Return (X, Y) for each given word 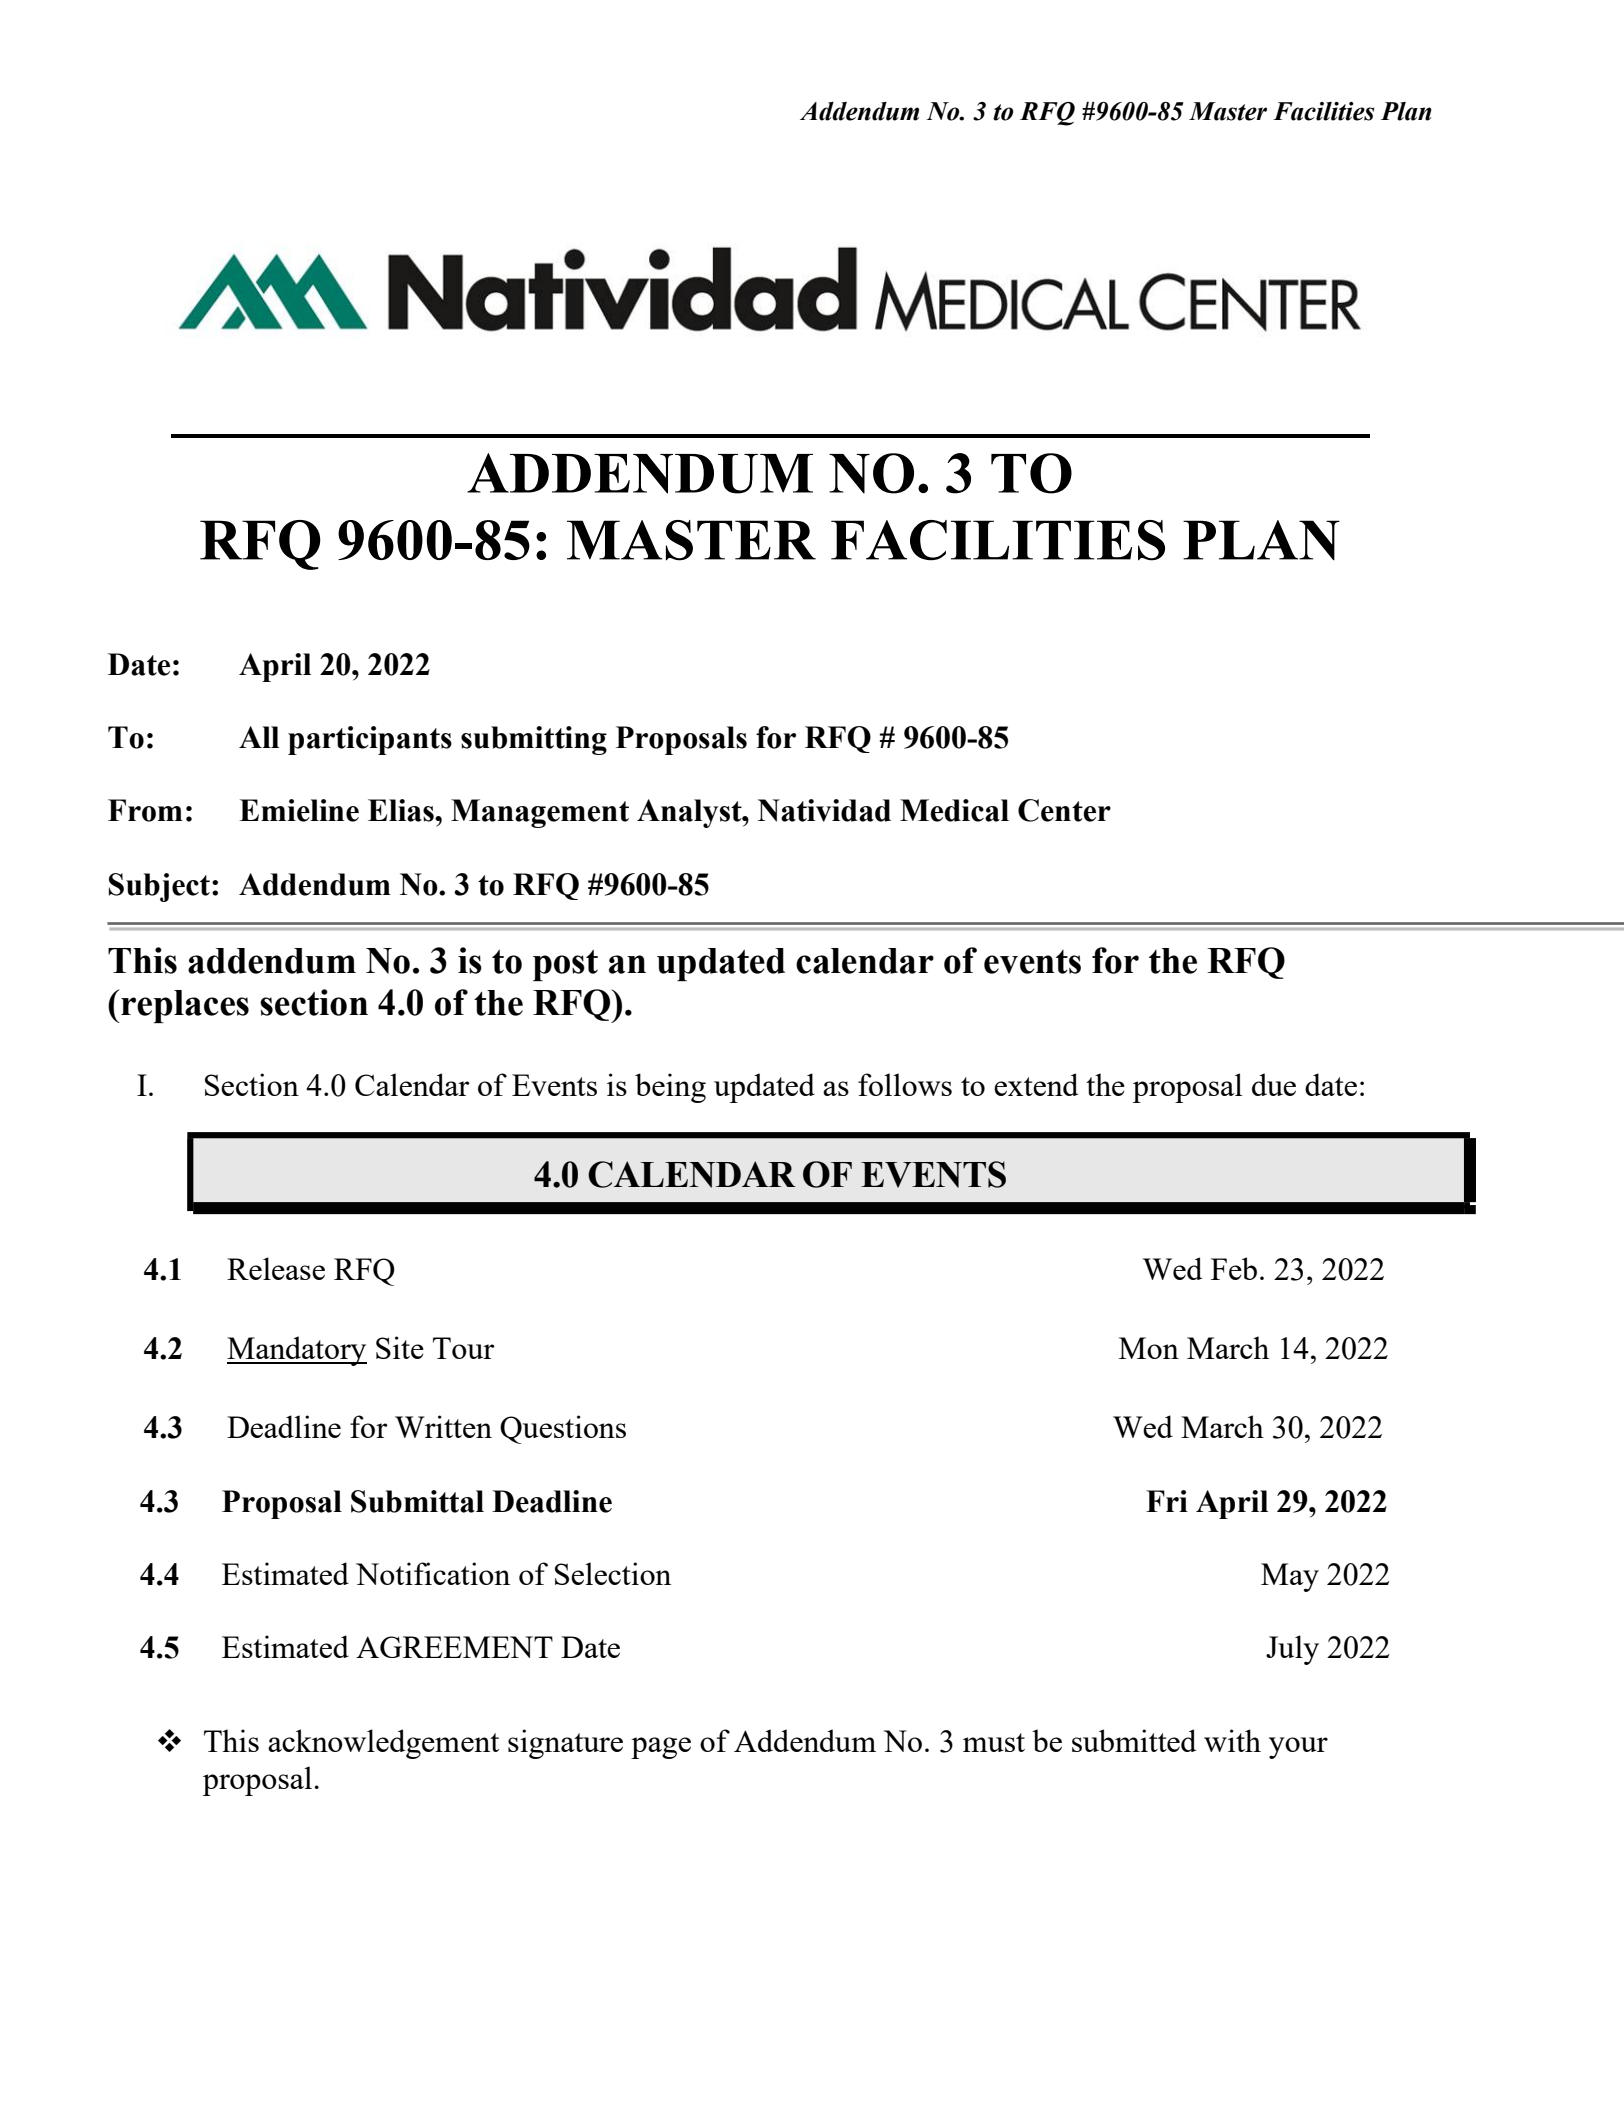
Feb (1234, 1268)
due (1274, 1084)
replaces (184, 1006)
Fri (1167, 1501)
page (661, 1748)
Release (276, 1268)
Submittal (417, 1501)
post (565, 965)
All (259, 737)
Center (1064, 810)
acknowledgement (383, 1744)
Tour (464, 1348)
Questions (563, 1429)
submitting (534, 740)
